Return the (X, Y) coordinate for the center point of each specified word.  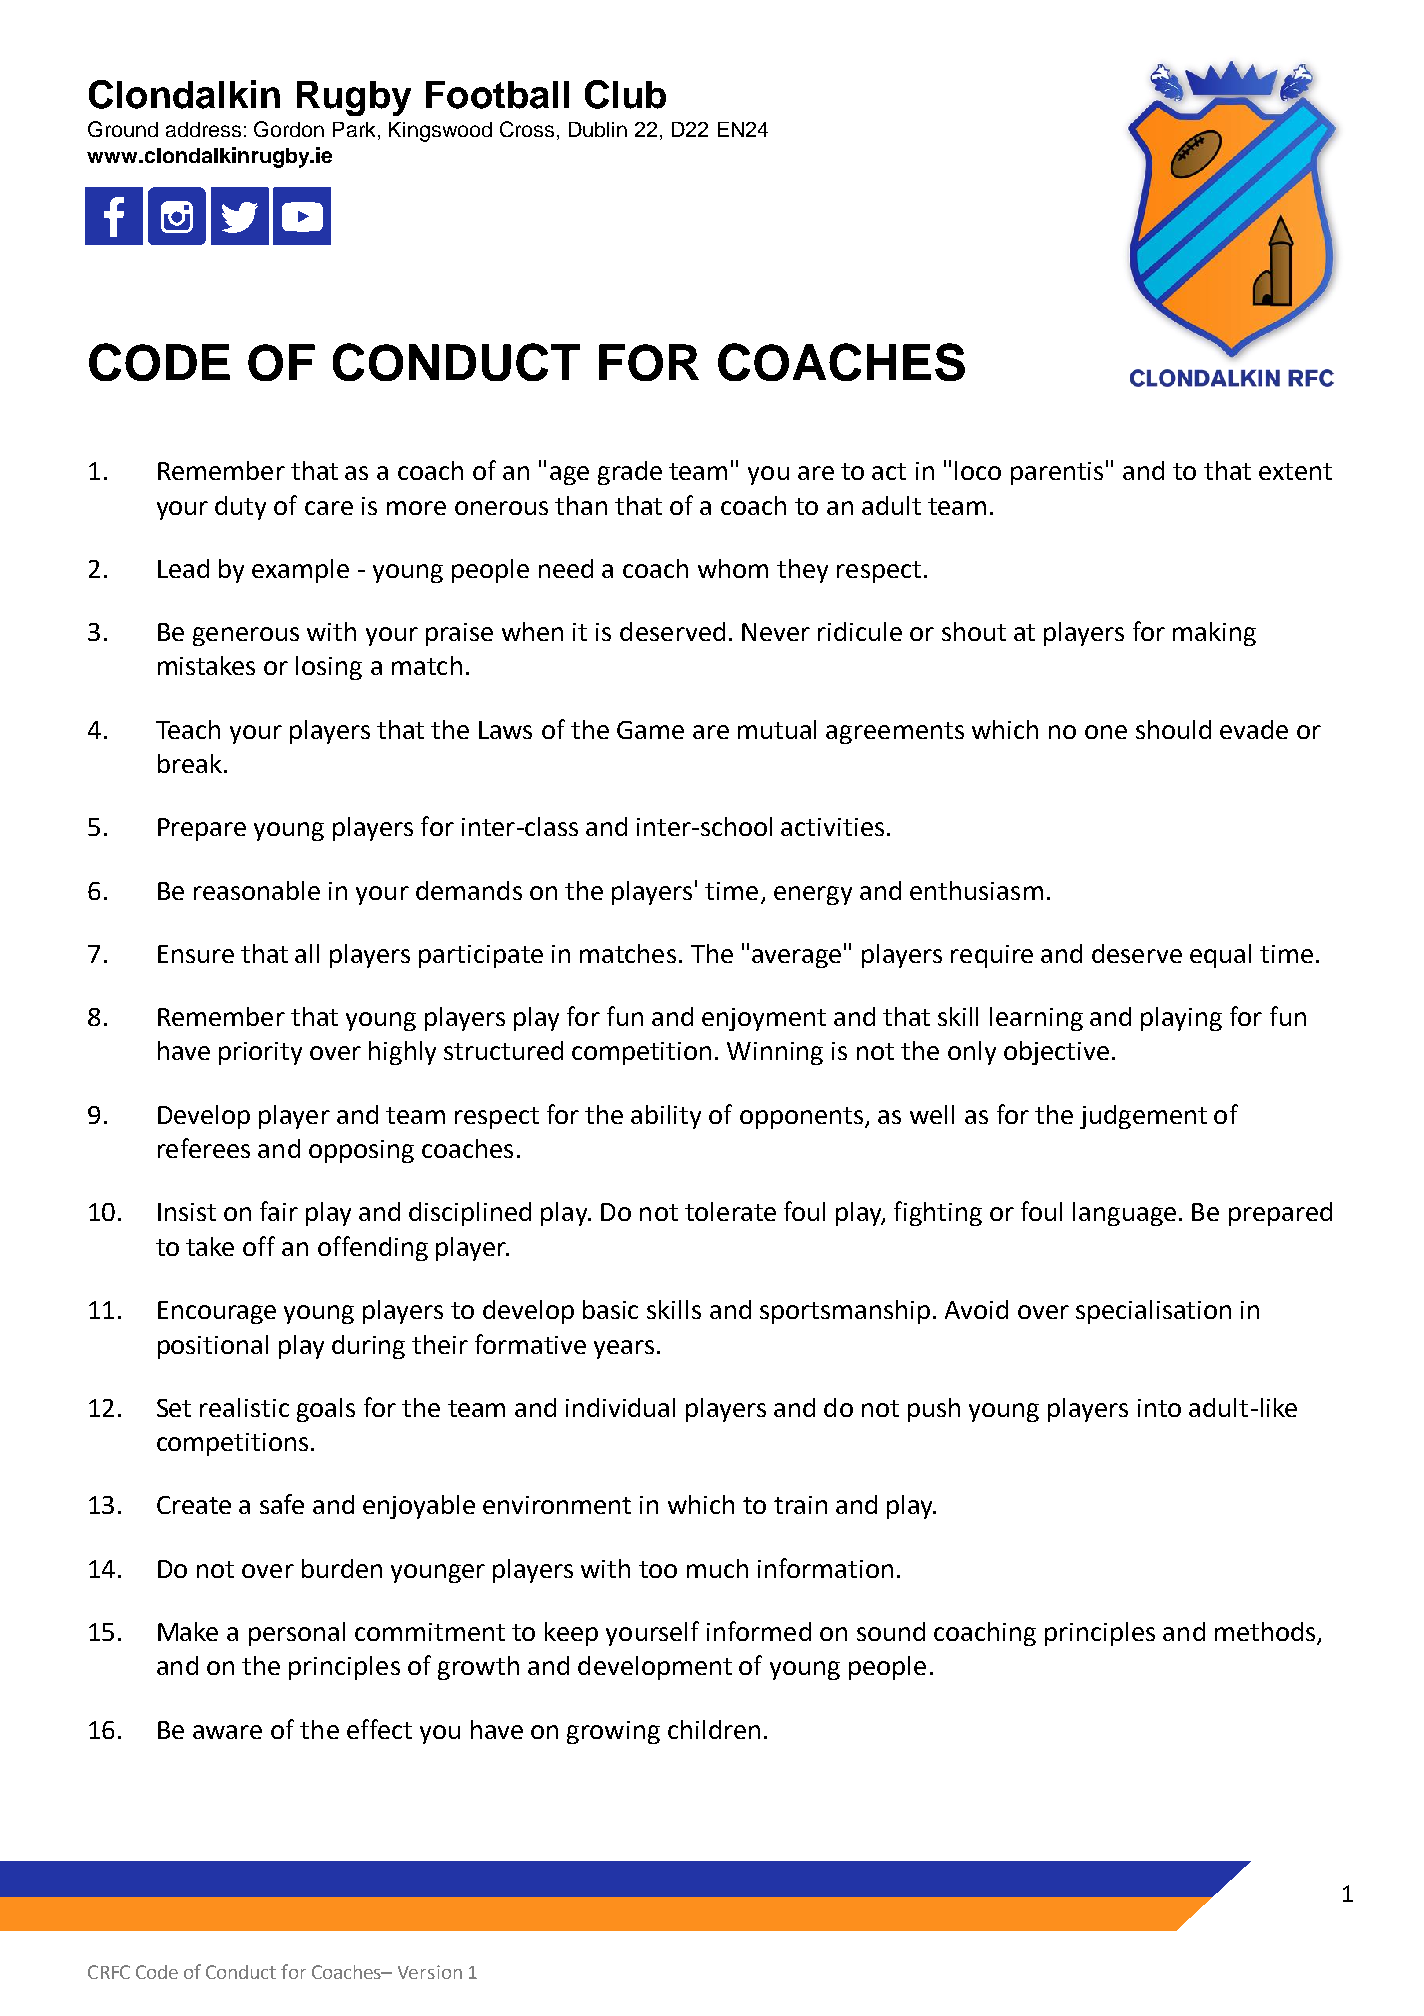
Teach (188, 729)
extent (1295, 471)
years (624, 1349)
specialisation (1153, 1312)
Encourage (217, 1312)
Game (650, 730)
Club (625, 94)
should (1173, 729)
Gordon (289, 129)
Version (430, 1972)
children (714, 1729)
